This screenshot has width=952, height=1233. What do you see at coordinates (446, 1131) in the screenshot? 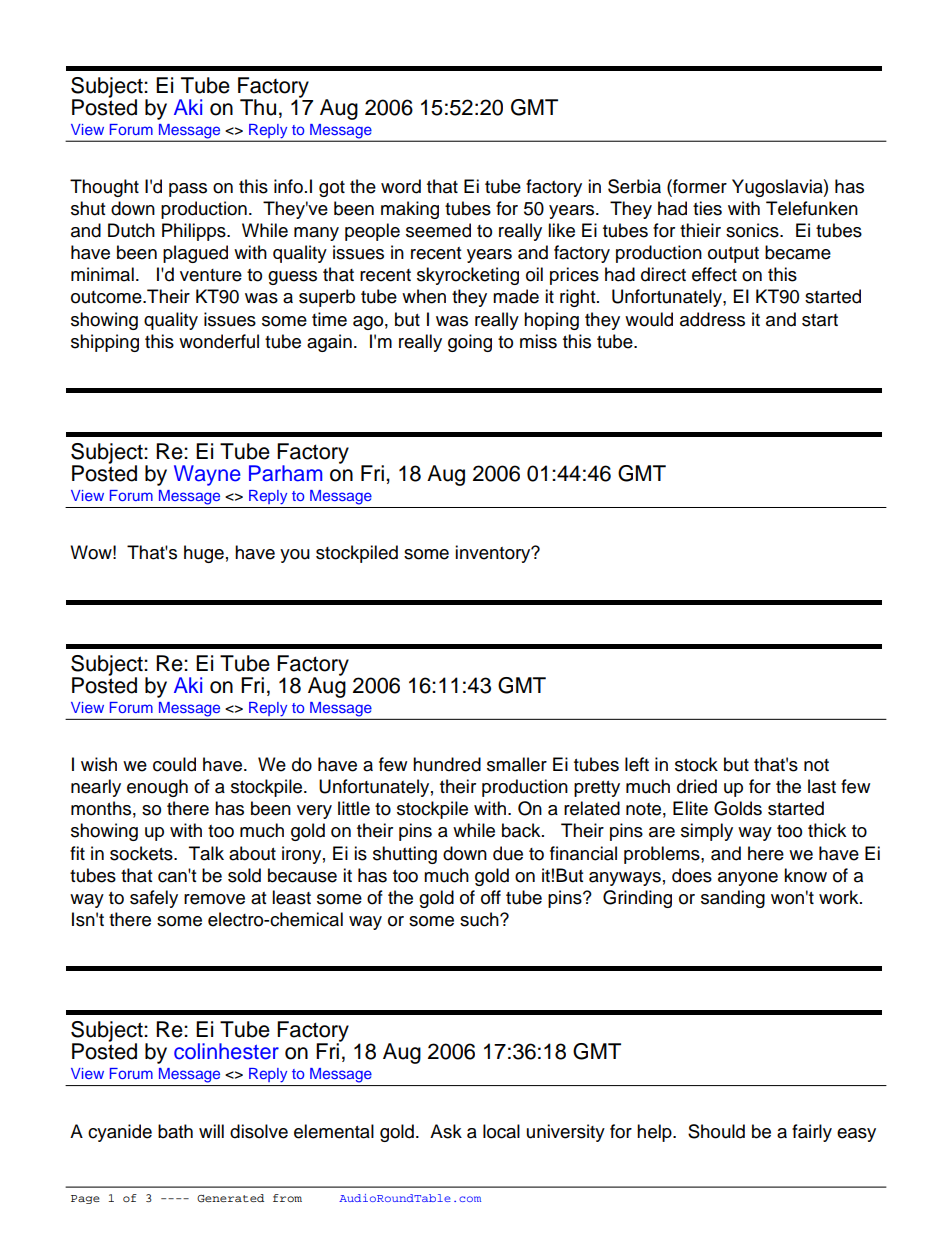
I see `Ask` at bounding box center [446, 1131].
